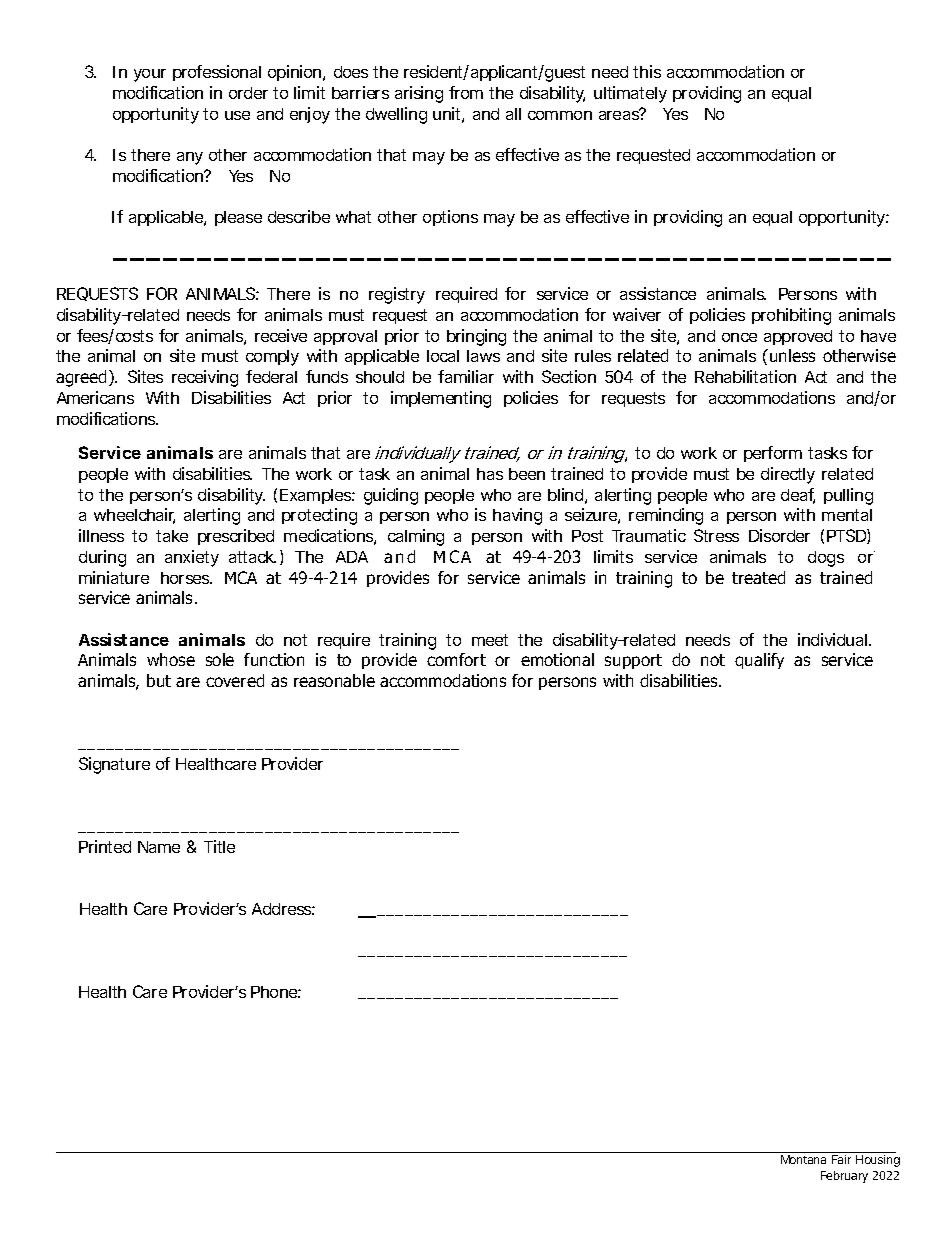  Describe the element at coordinates (483, 356) in the document. I see `laws` at that location.
